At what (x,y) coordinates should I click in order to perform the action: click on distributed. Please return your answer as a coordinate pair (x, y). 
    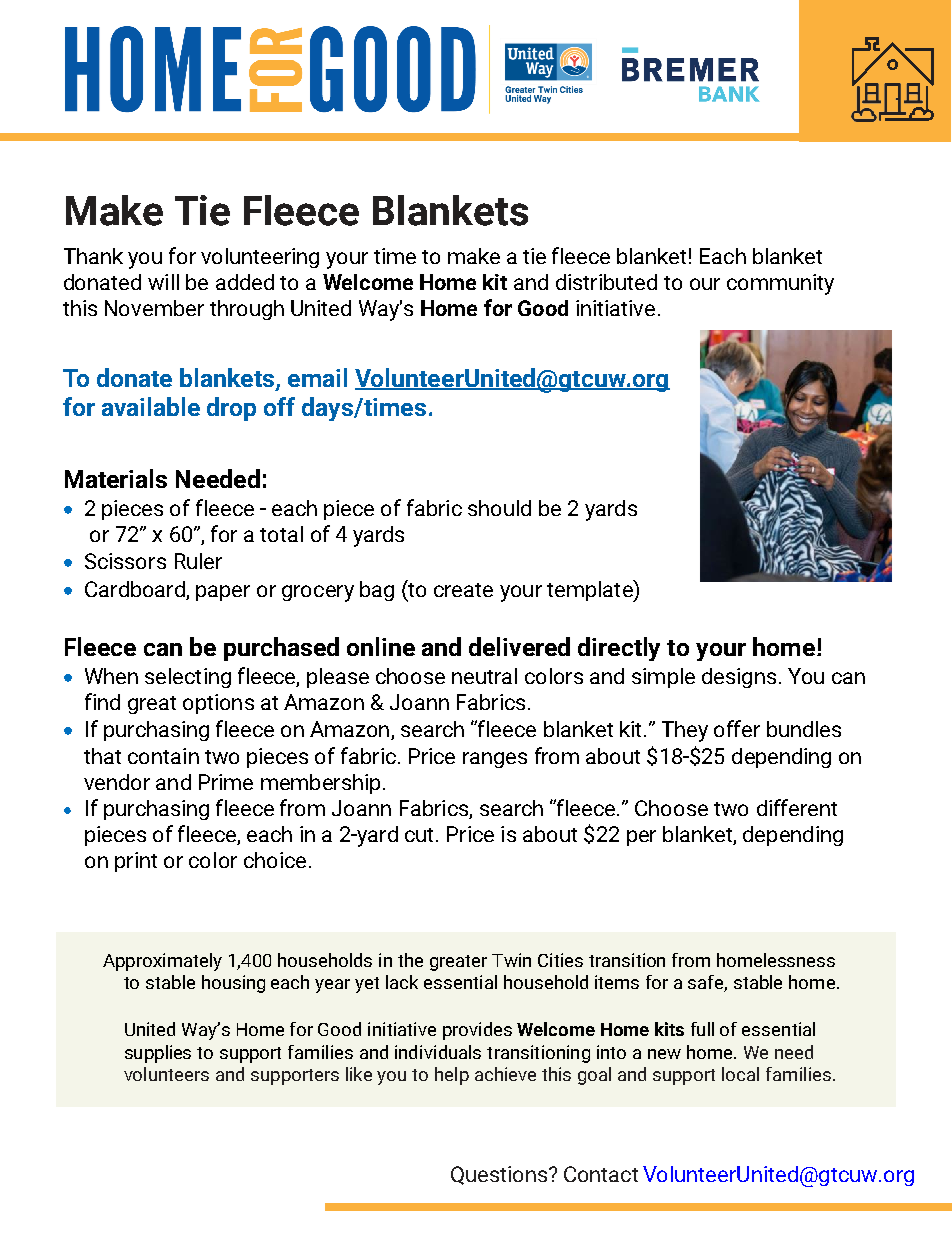
    Looking at the image, I should click on (606, 282).
